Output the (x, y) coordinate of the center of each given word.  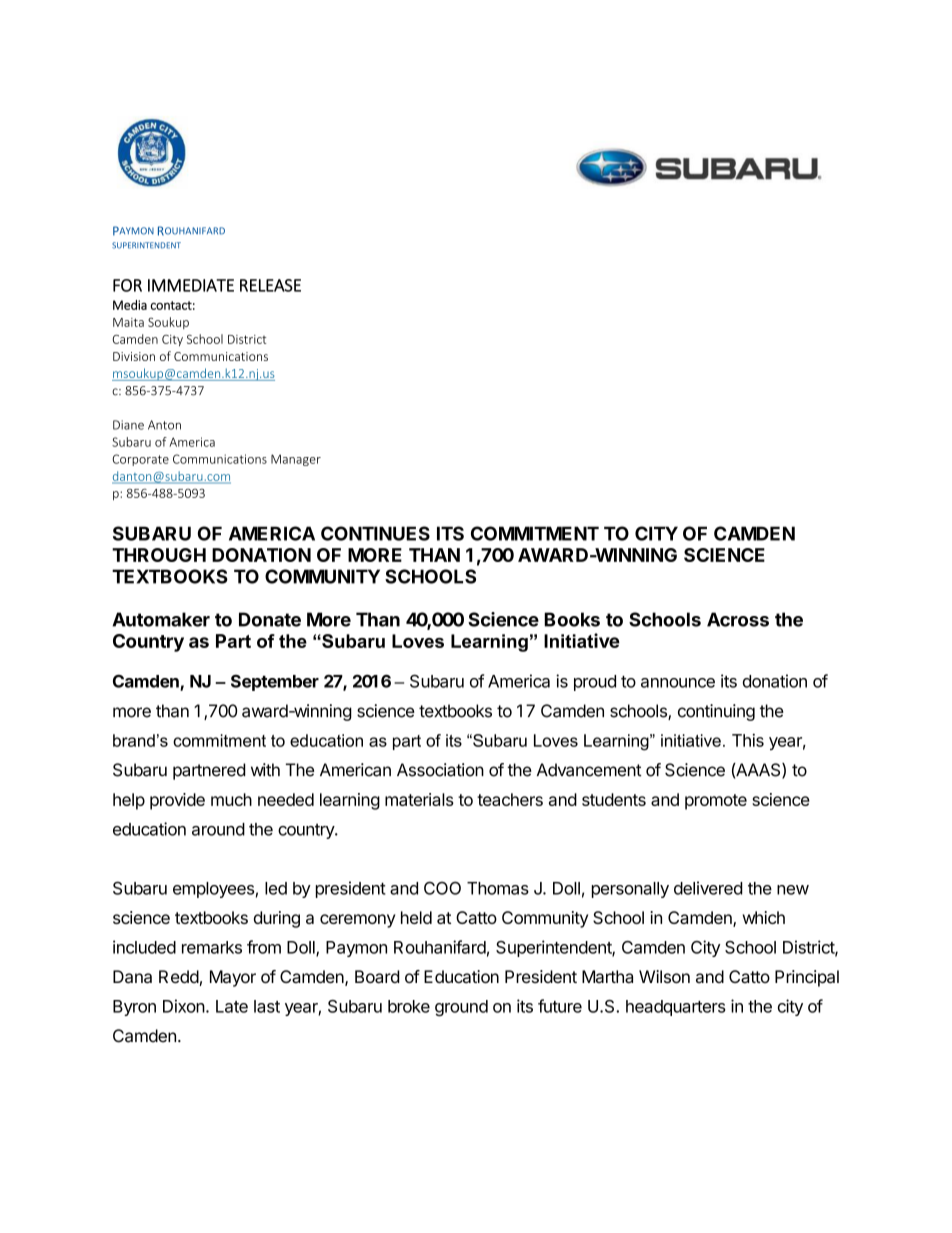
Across (738, 619)
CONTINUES (375, 533)
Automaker (161, 619)
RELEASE (270, 285)
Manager (296, 460)
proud (595, 683)
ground (461, 1008)
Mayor (233, 978)
